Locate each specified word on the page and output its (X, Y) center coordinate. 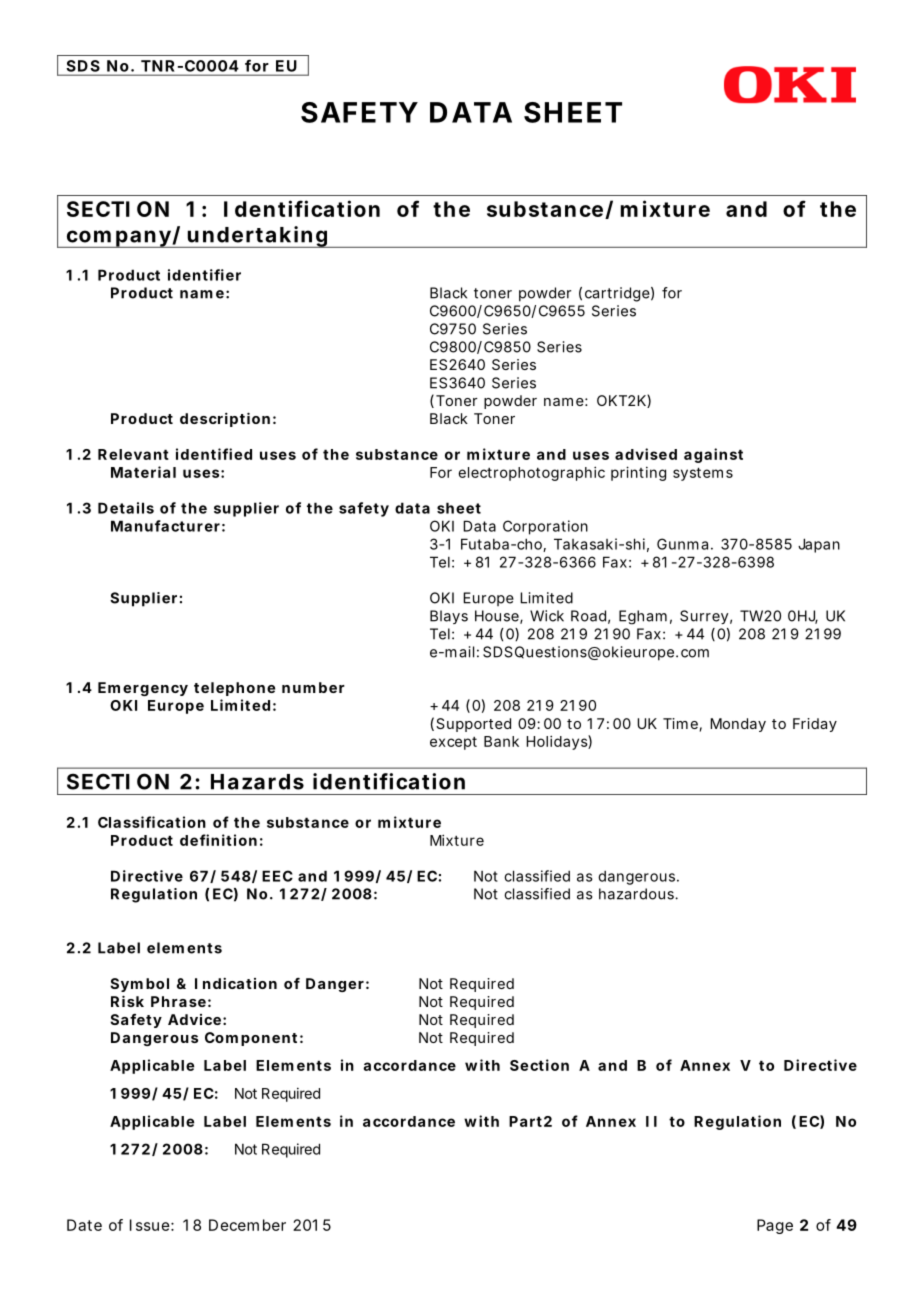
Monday (738, 725)
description (225, 419)
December (247, 1225)
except (453, 743)
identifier (204, 275)
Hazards (257, 782)
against (713, 455)
